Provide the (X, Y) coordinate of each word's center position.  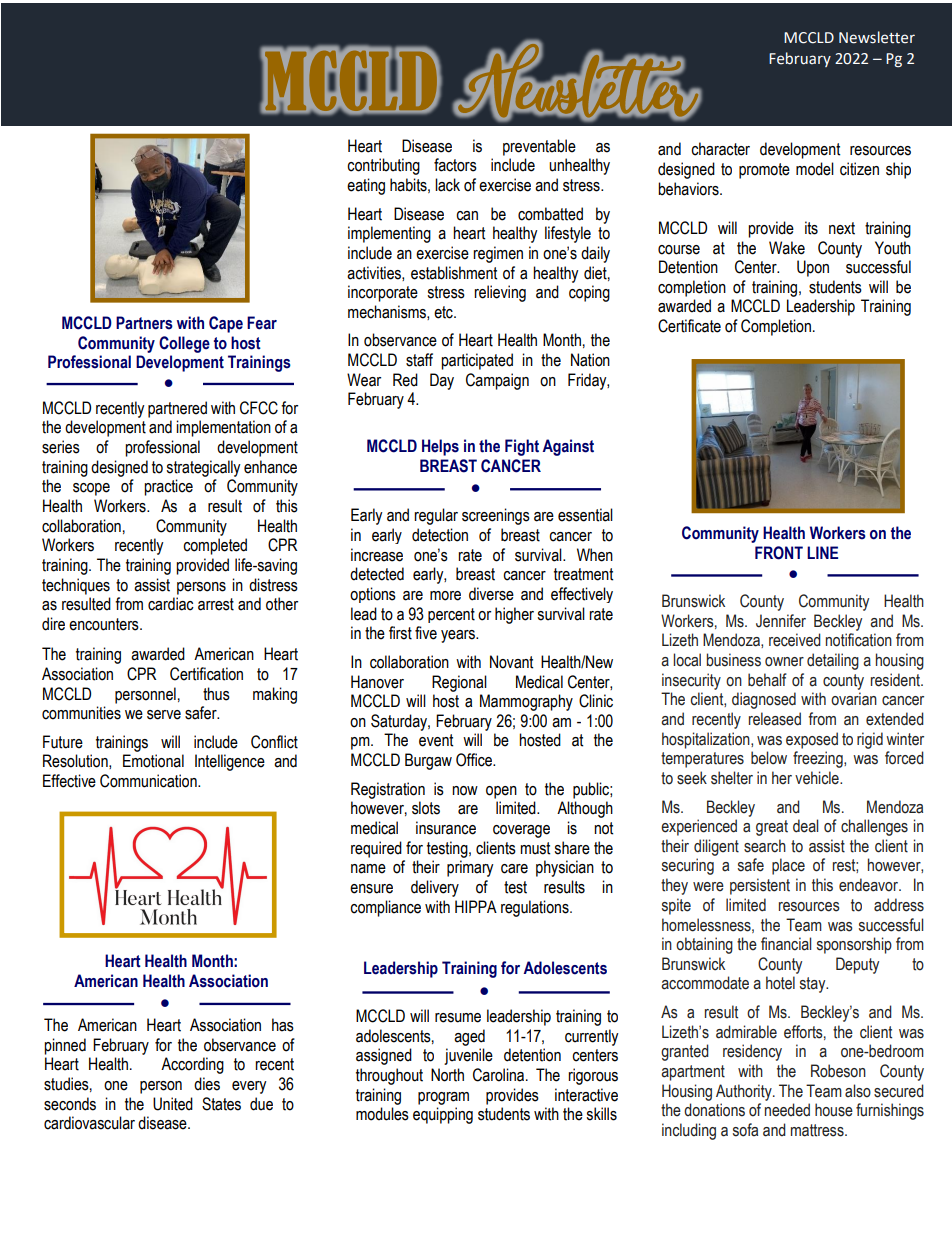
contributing (383, 166)
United (173, 1104)
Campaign (497, 381)
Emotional (153, 761)
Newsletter (877, 37)
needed (787, 1110)
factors (455, 165)
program (443, 1098)
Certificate (689, 326)
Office (475, 760)
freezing (819, 759)
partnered (177, 409)
